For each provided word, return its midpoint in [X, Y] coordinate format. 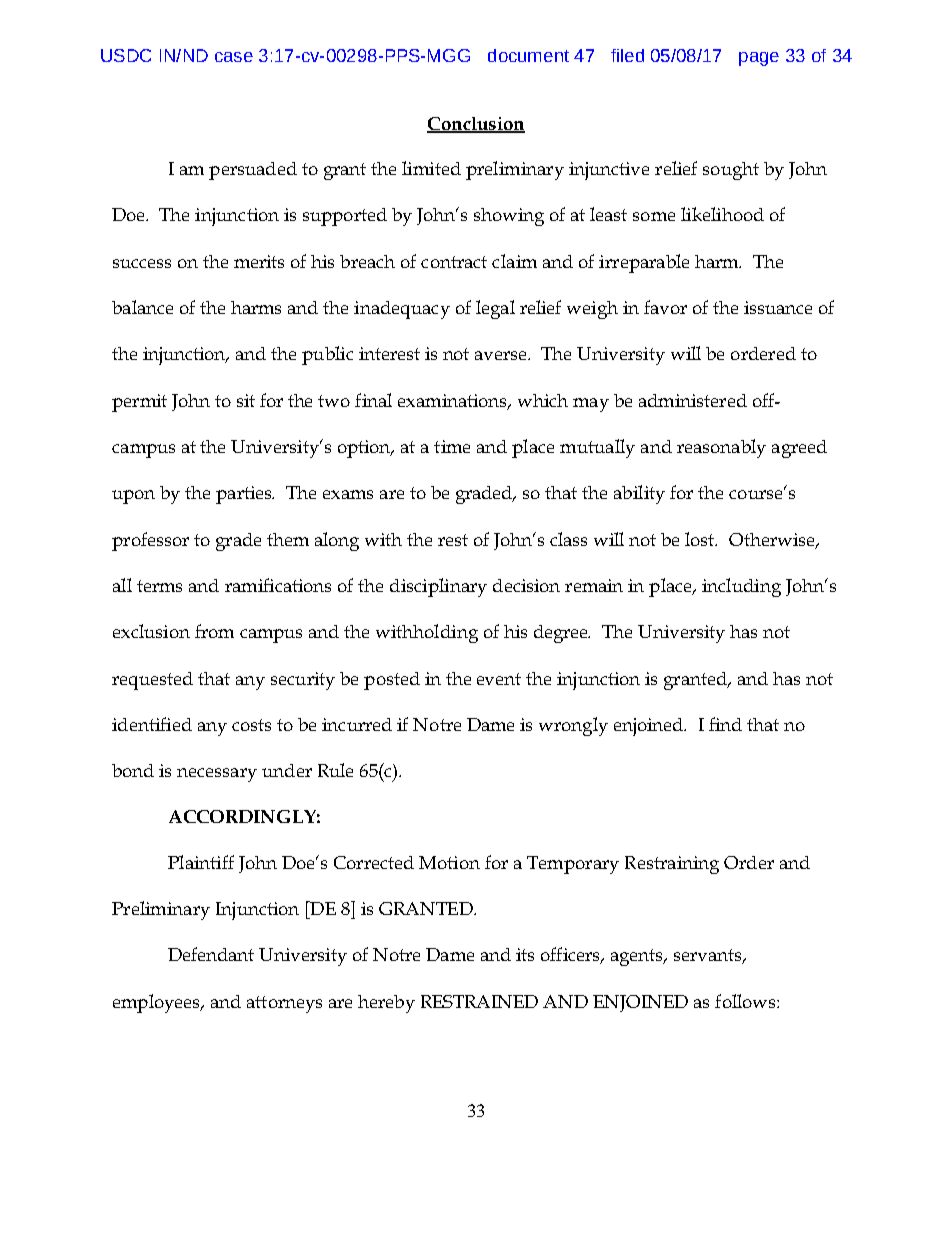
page [759, 59]
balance [142, 307]
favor [665, 307]
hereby [386, 1004]
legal [495, 309]
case [234, 57]
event [499, 679]
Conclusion [476, 124]
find [725, 724]
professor [150, 541]
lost [701, 539]
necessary [217, 775]
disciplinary [438, 587]
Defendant [211, 954]
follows [746, 1001]
